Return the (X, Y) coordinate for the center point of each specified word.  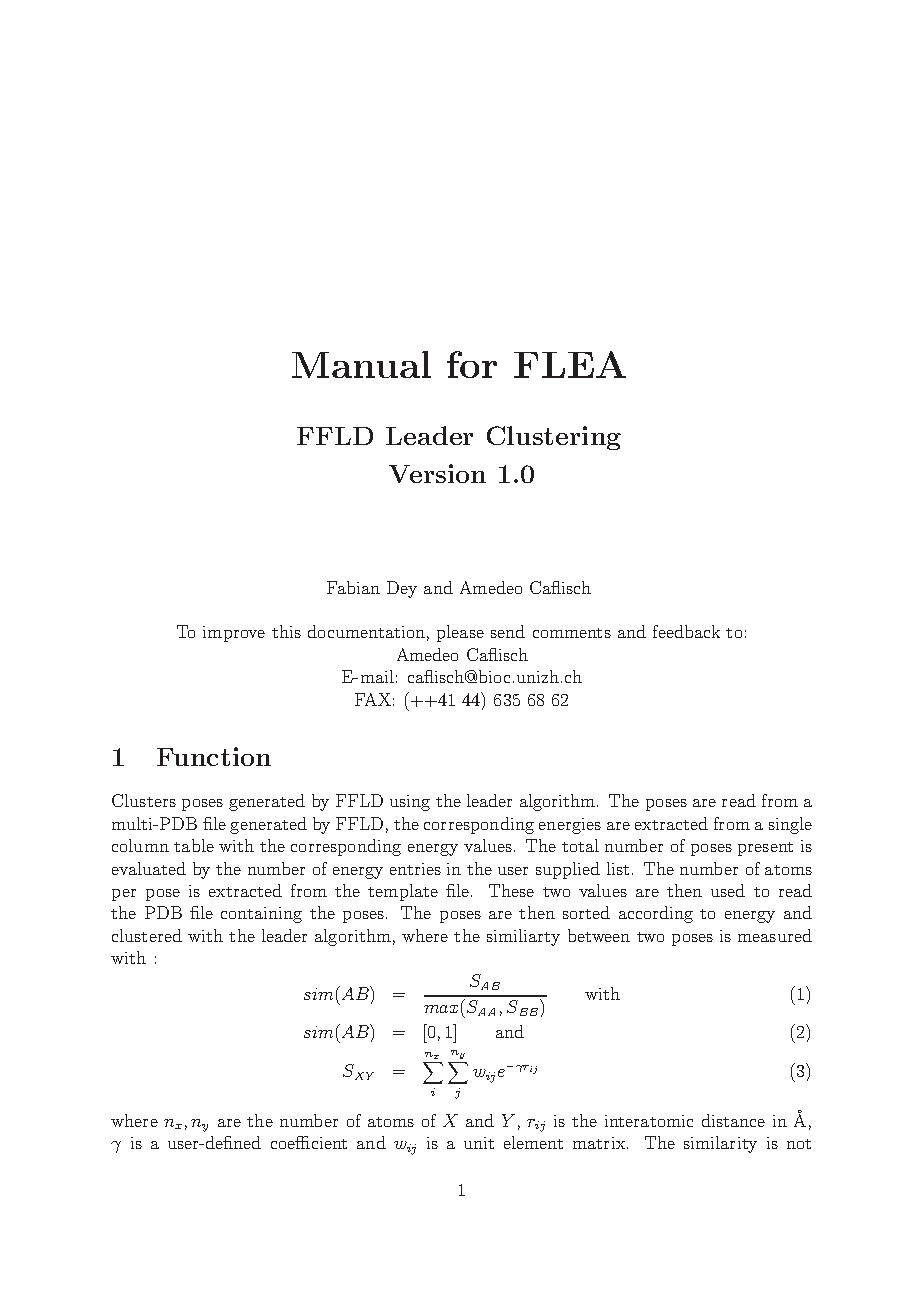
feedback (686, 631)
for (472, 364)
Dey (402, 589)
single (790, 825)
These (511, 890)
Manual (361, 364)
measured (775, 935)
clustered (147, 935)
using (410, 803)
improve (234, 634)
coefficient (309, 1142)
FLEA (570, 364)
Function (214, 756)
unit (479, 1143)
